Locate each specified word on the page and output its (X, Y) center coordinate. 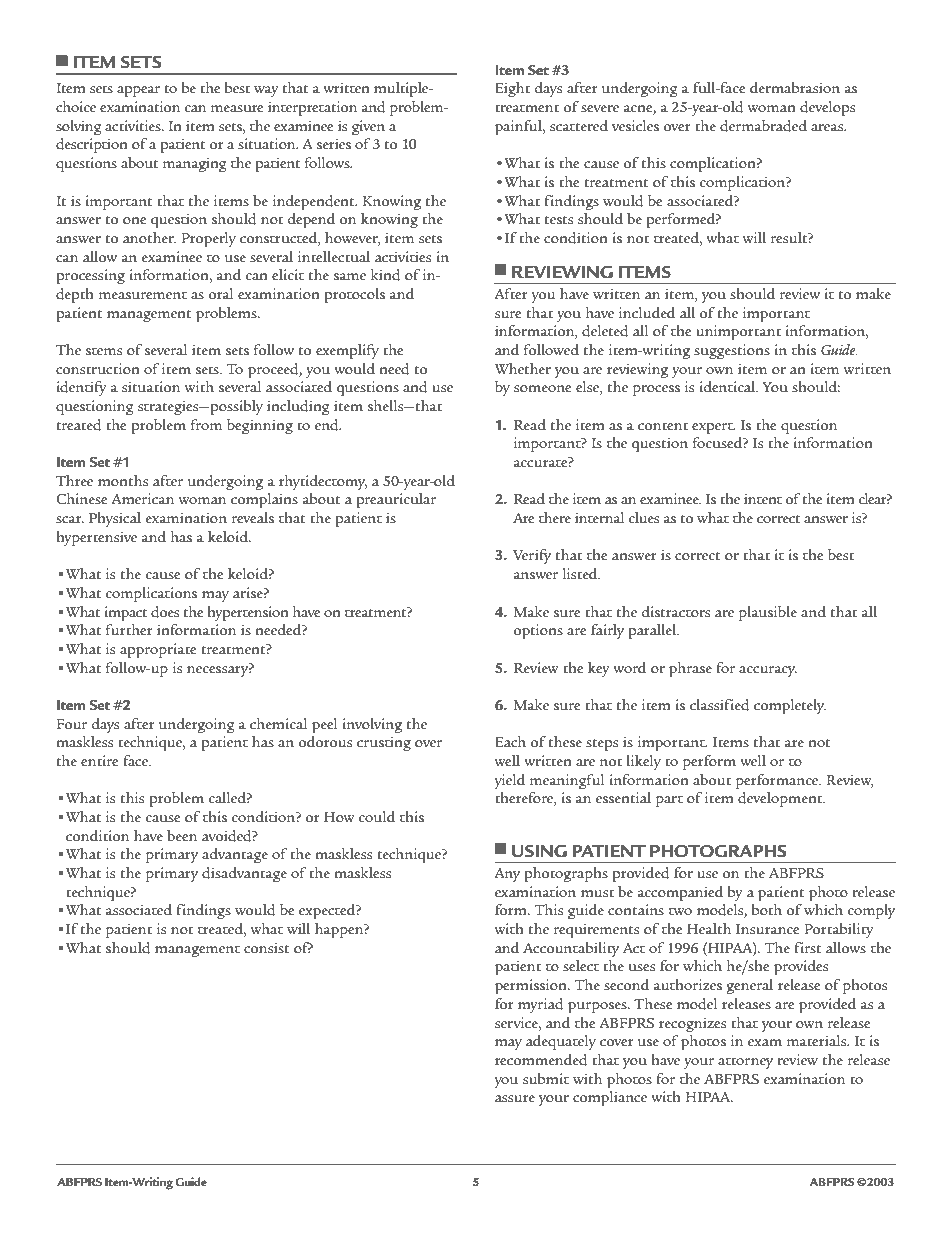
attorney (745, 1063)
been (182, 835)
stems (104, 351)
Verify (532, 556)
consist (267, 947)
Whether (523, 368)
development (781, 800)
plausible (768, 614)
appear (138, 92)
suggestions (732, 351)
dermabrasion (795, 88)
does (165, 612)
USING (539, 851)
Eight (512, 89)
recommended (541, 1060)
